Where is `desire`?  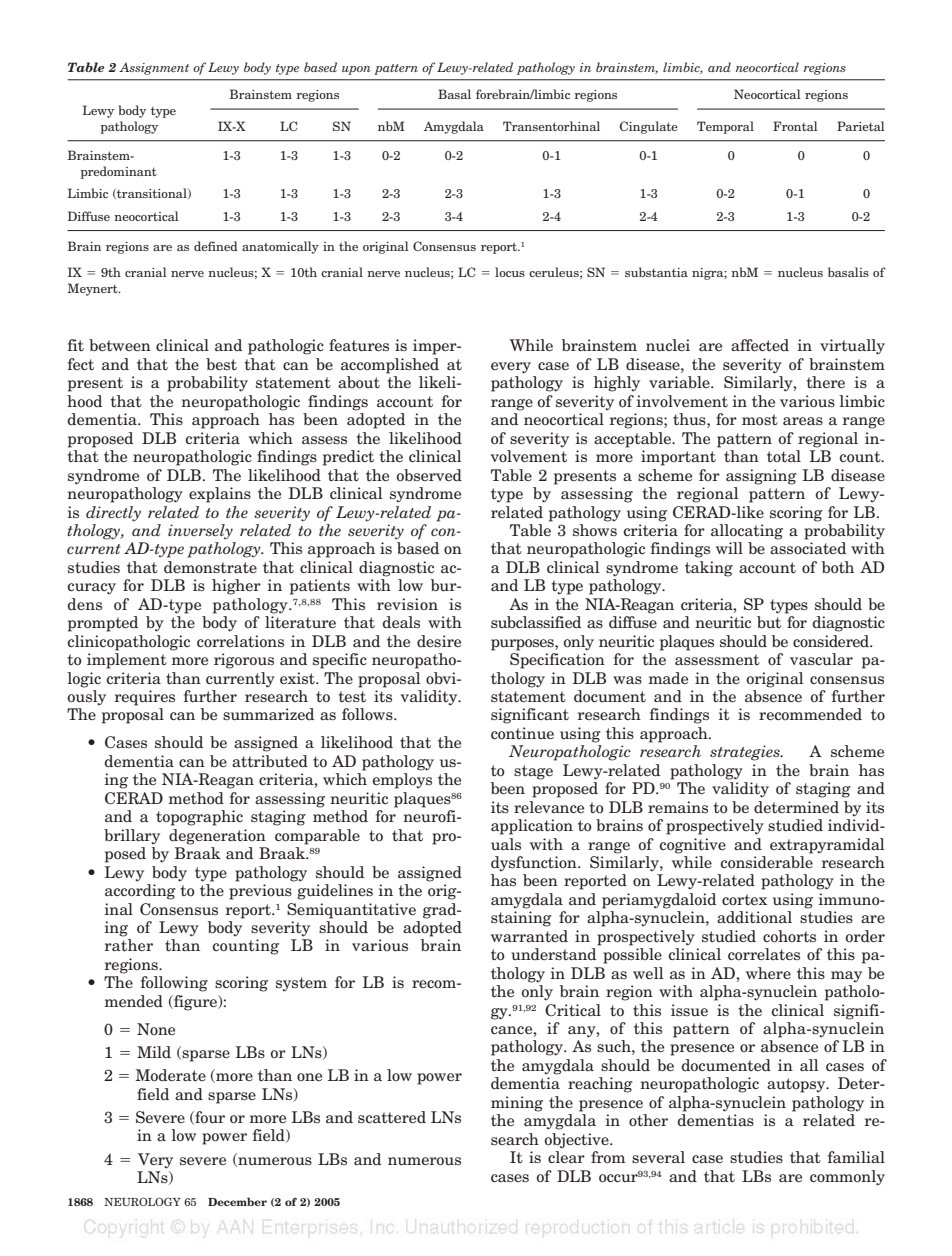 desire is located at coordinates (439, 641).
